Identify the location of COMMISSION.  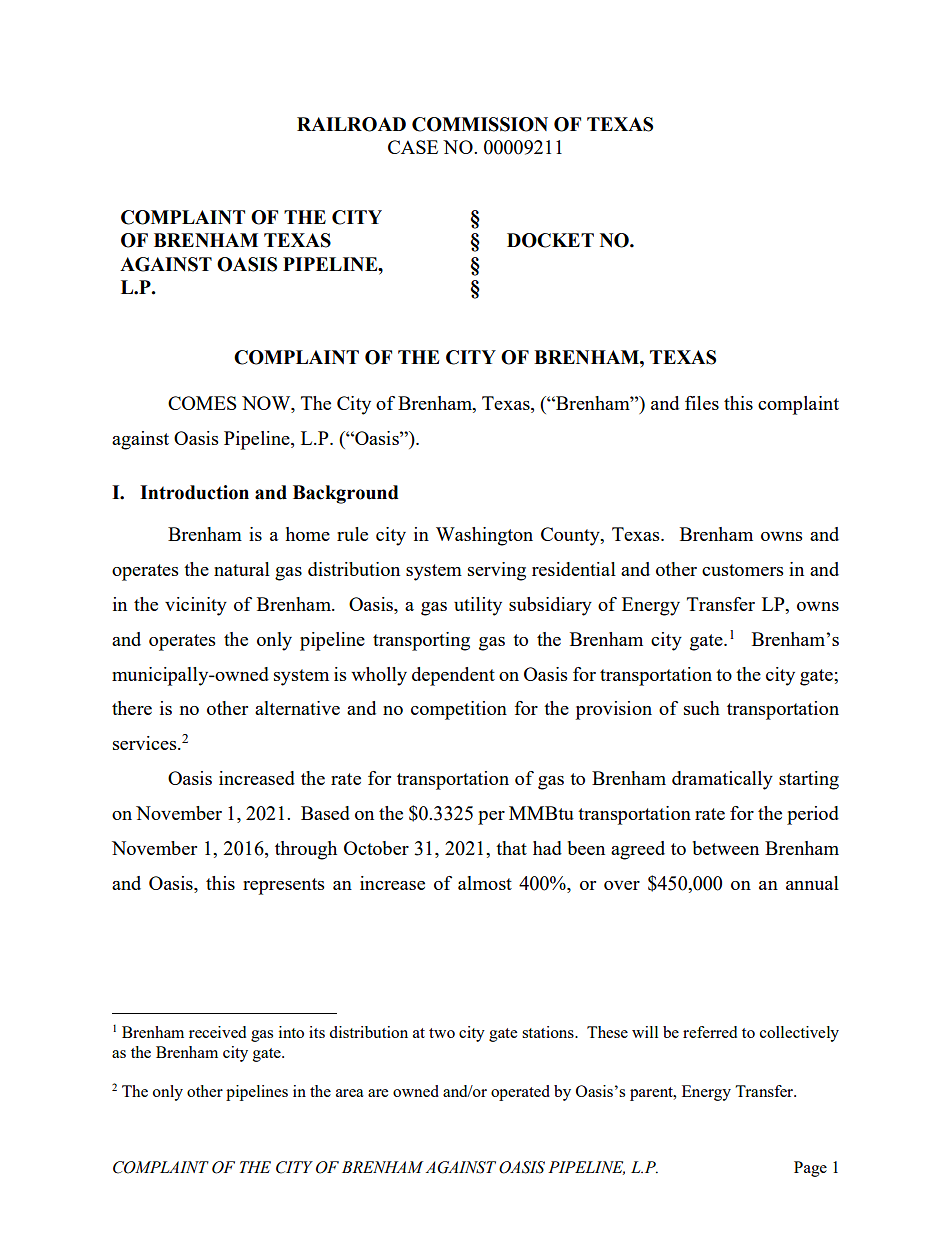
(480, 124).
